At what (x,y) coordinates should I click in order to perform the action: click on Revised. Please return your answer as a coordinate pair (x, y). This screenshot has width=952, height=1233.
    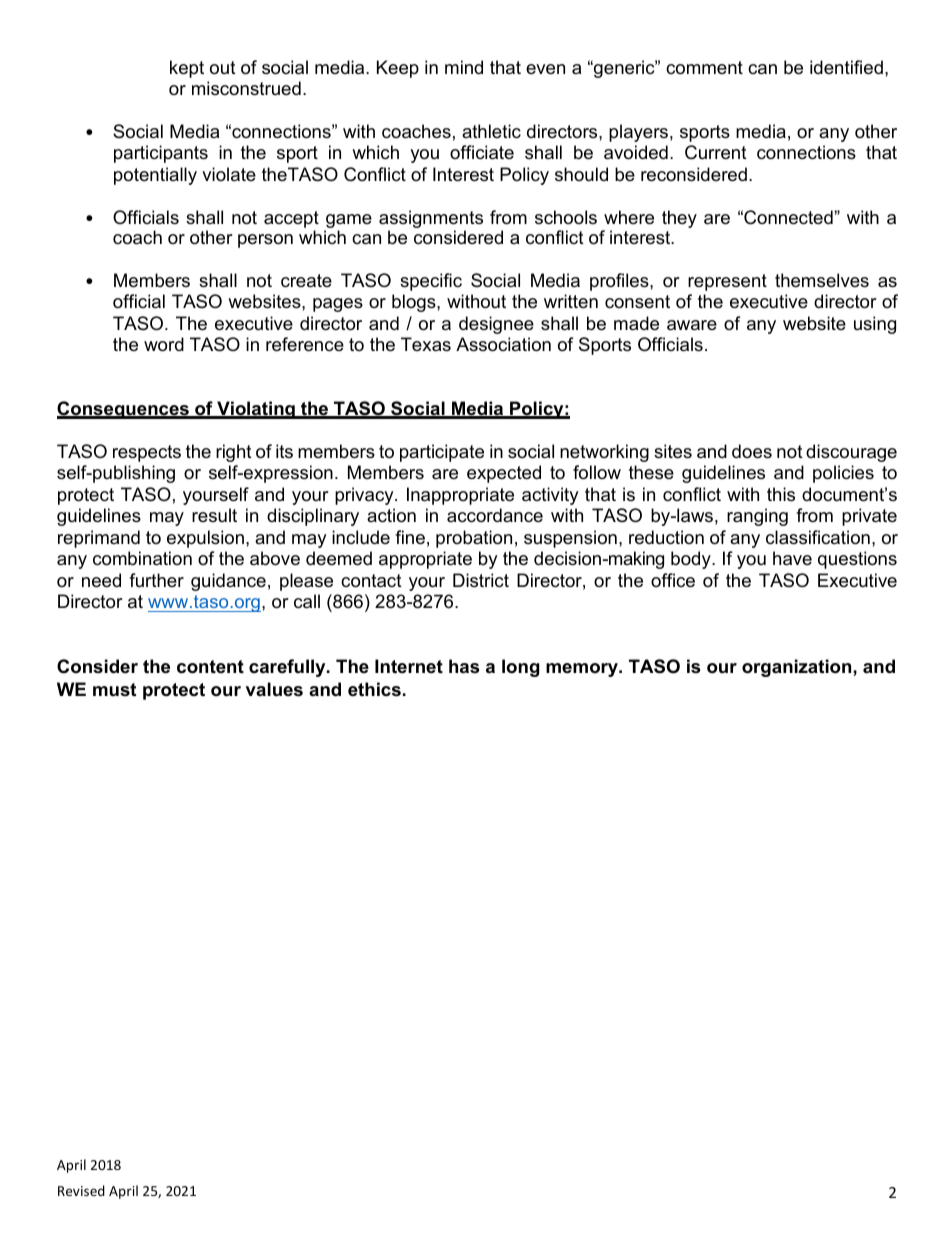
    Looking at the image, I should click on (81, 1190).
